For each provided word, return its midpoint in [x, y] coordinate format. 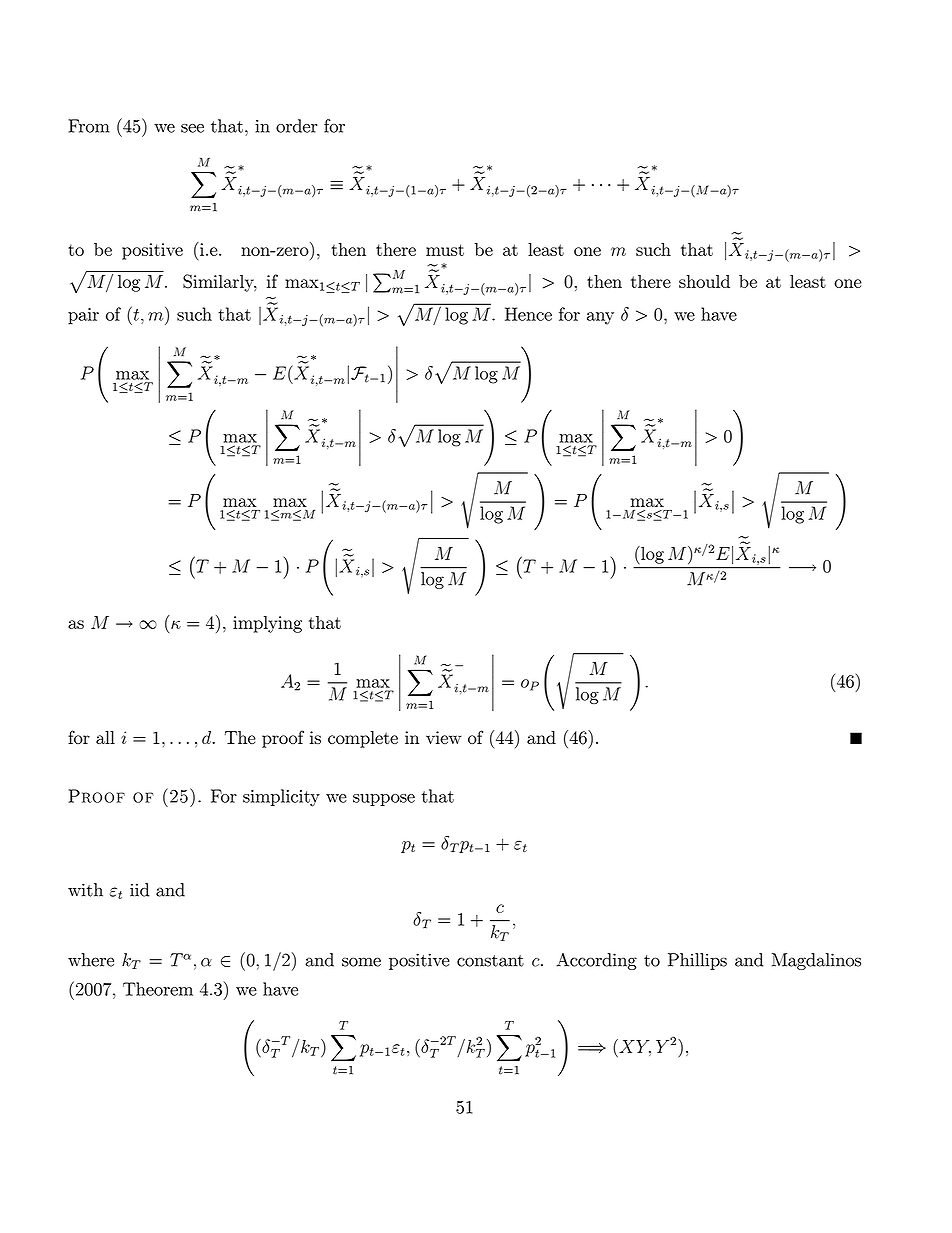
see [192, 128]
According [597, 961]
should [704, 281]
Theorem [158, 989]
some [361, 962]
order [296, 126]
